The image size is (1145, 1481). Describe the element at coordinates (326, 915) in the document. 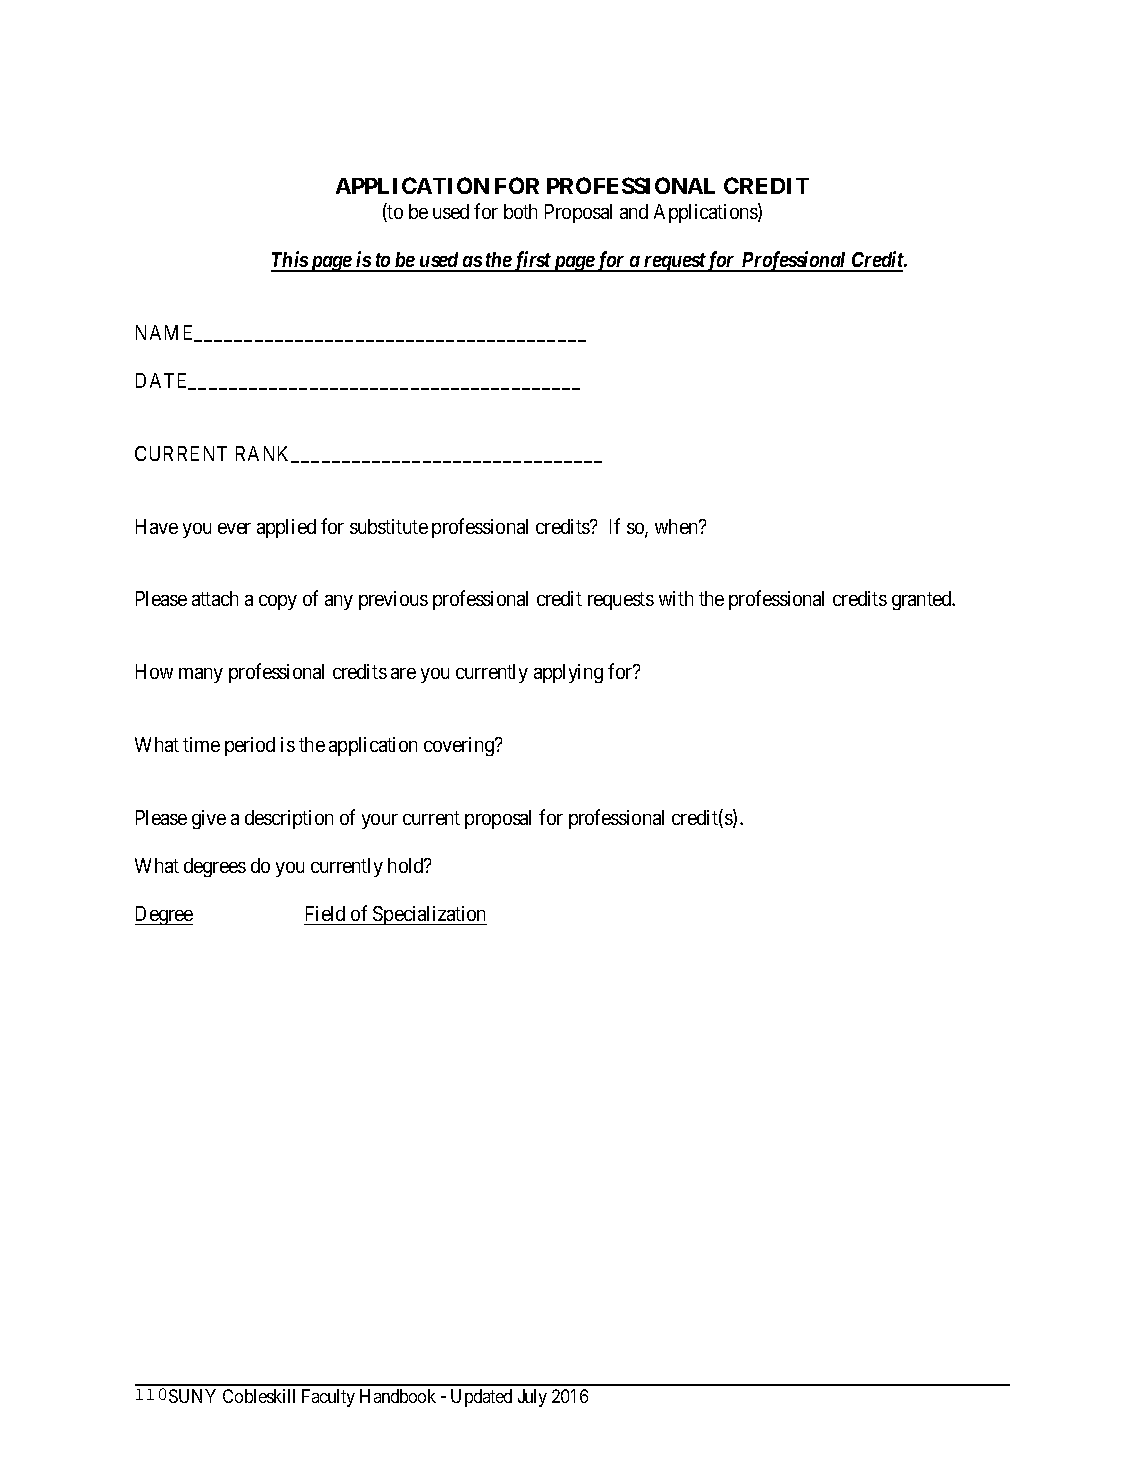

I see `Field` at that location.
